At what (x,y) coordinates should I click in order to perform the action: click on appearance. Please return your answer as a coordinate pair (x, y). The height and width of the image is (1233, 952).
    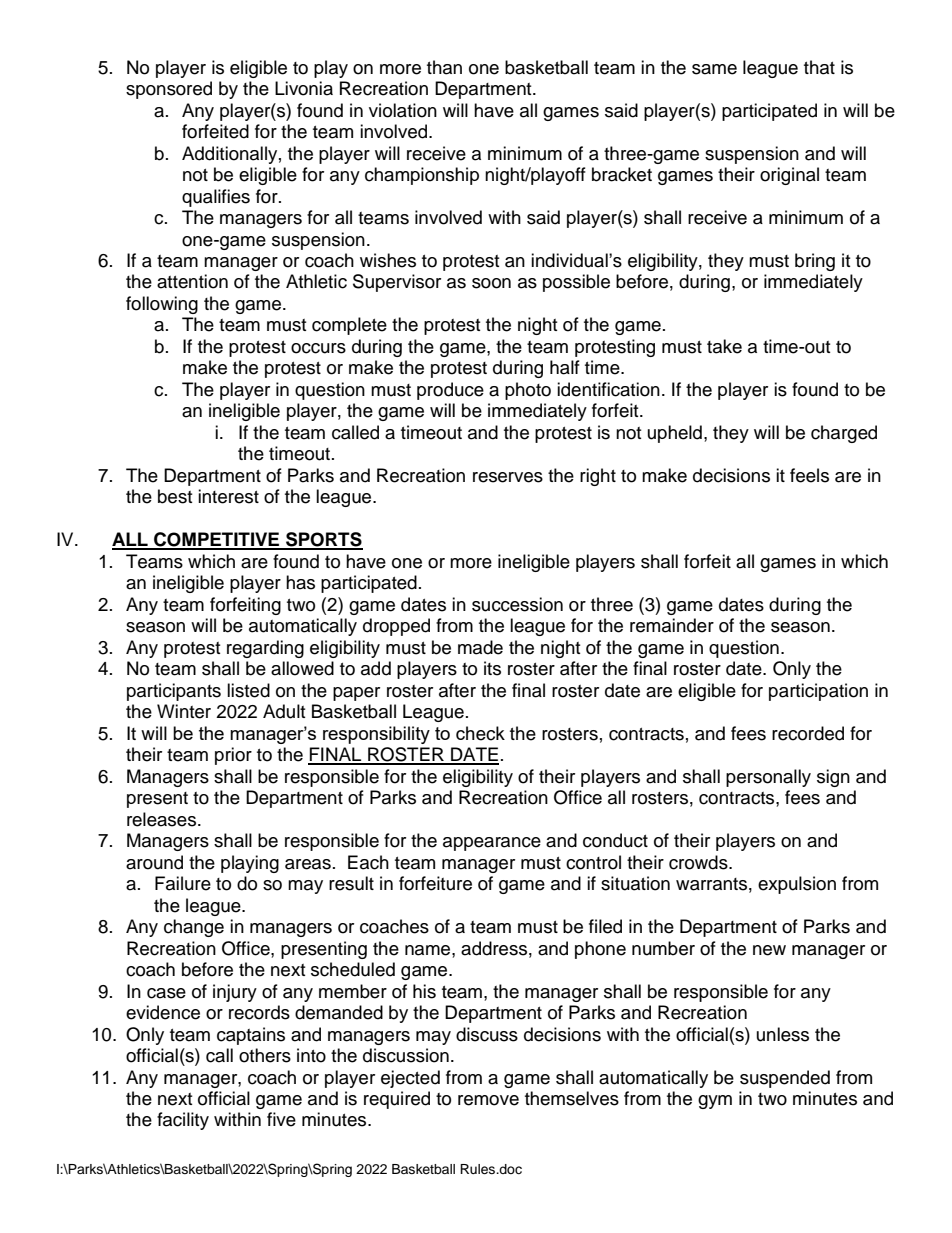
    Looking at the image, I should click on (492, 844).
